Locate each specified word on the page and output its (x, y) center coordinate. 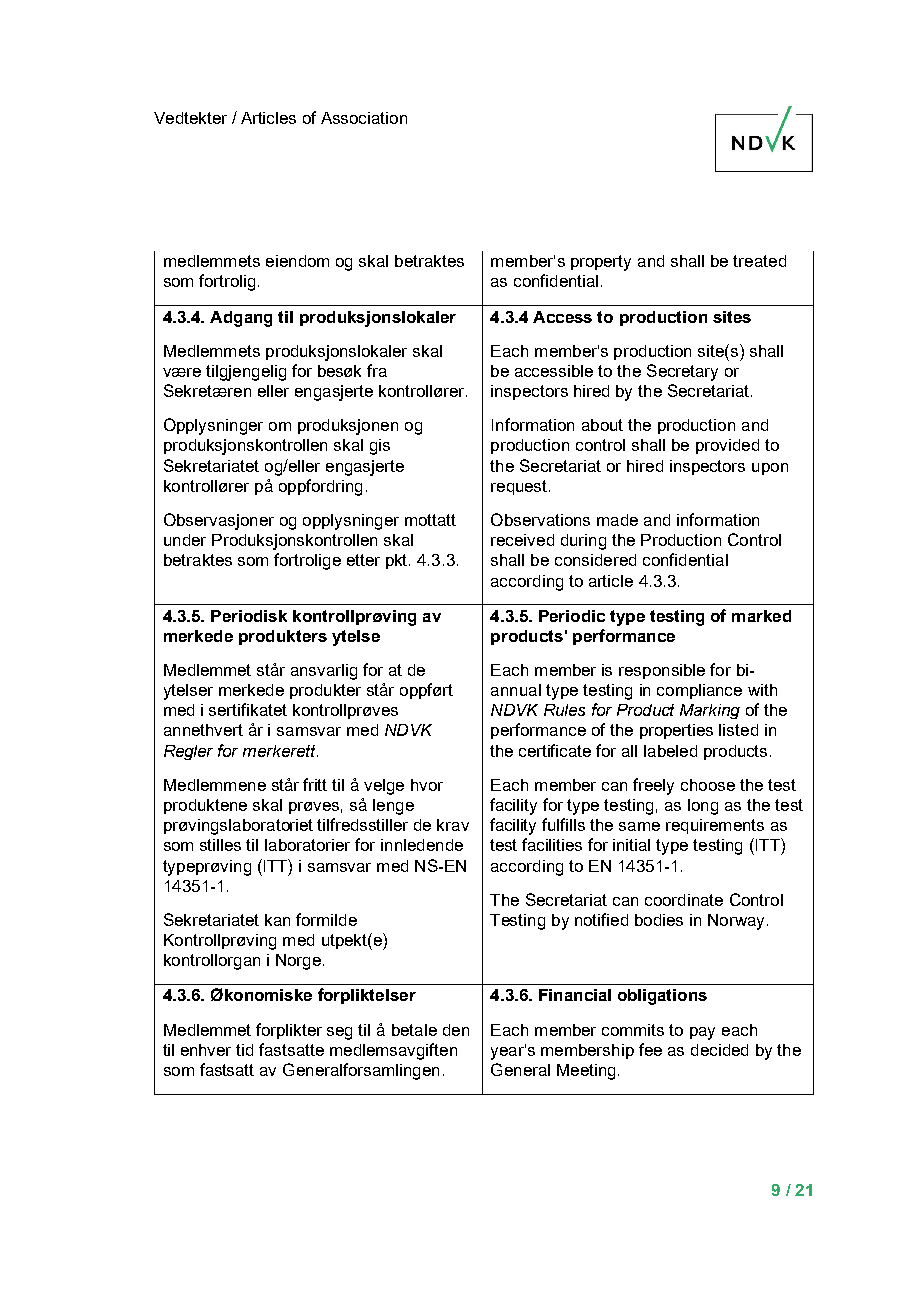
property (601, 263)
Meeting (586, 1072)
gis (380, 447)
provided (727, 446)
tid (244, 1050)
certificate (555, 750)
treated (759, 261)
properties (676, 731)
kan (277, 920)
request (520, 487)
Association (364, 118)
